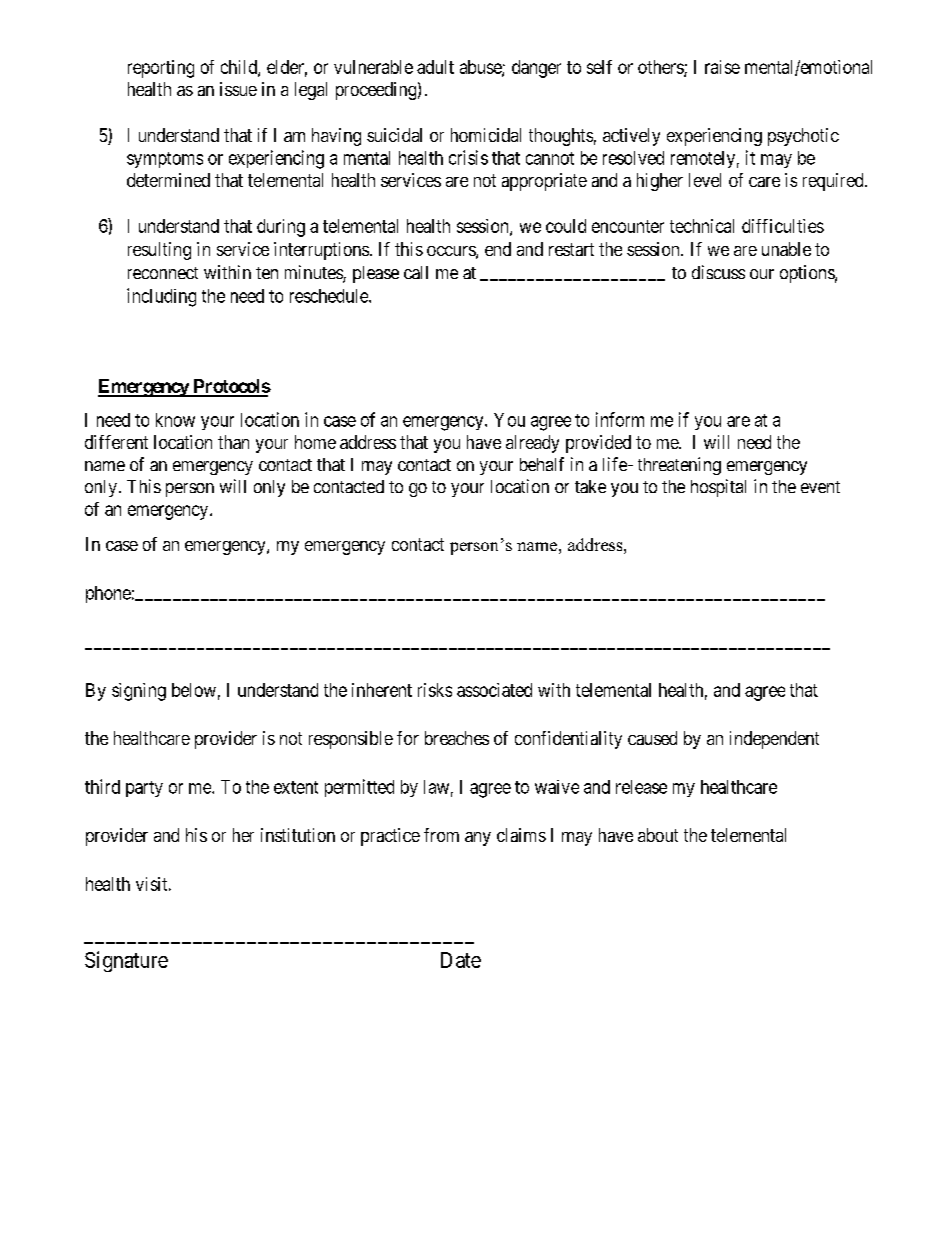 Image resolution: width=952 pixels, height=1233 pixels. What do you see at coordinates (238, 89) in the screenshot?
I see `issue` at bounding box center [238, 89].
